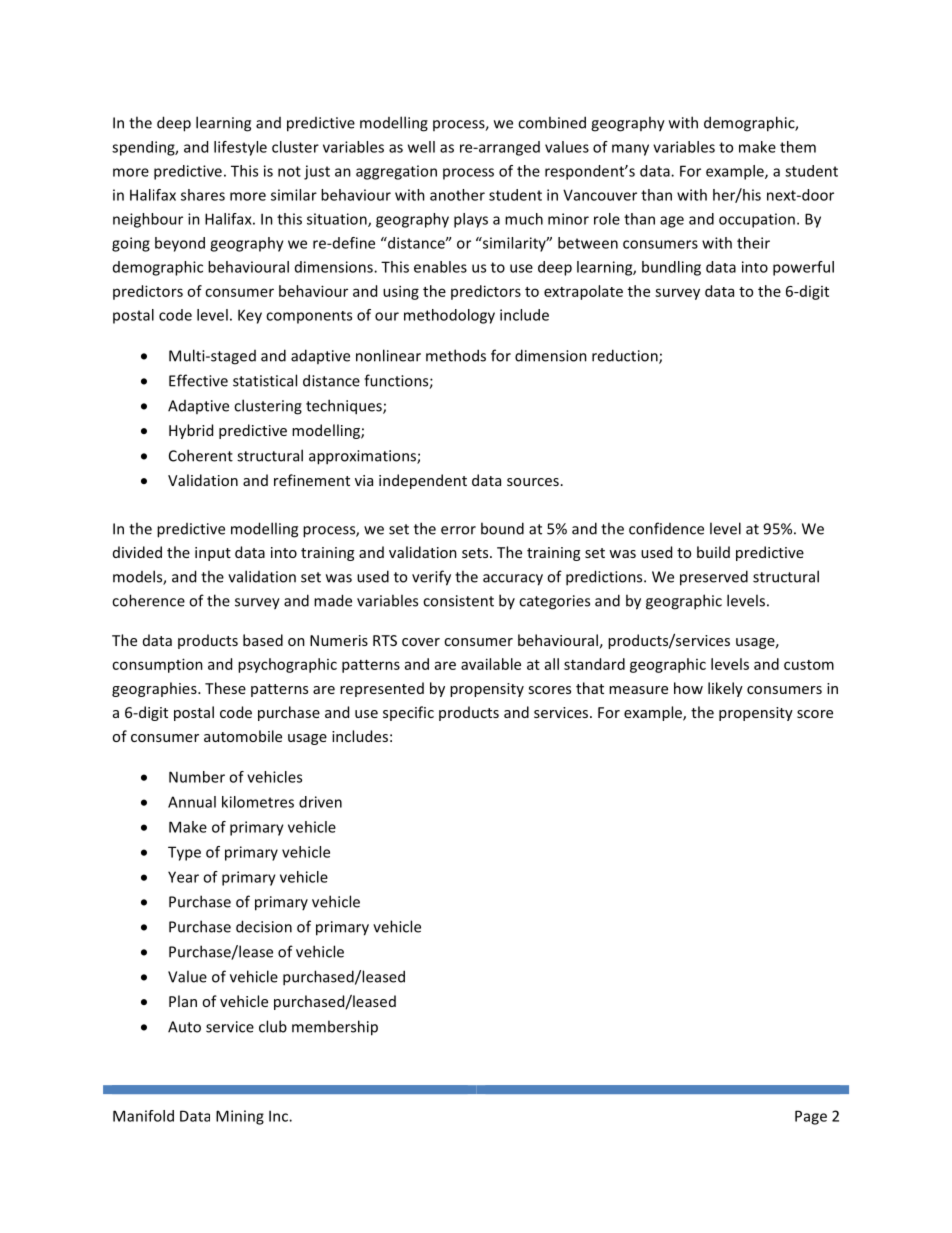  What do you see at coordinates (184, 853) in the screenshot?
I see `Type` at bounding box center [184, 853].
